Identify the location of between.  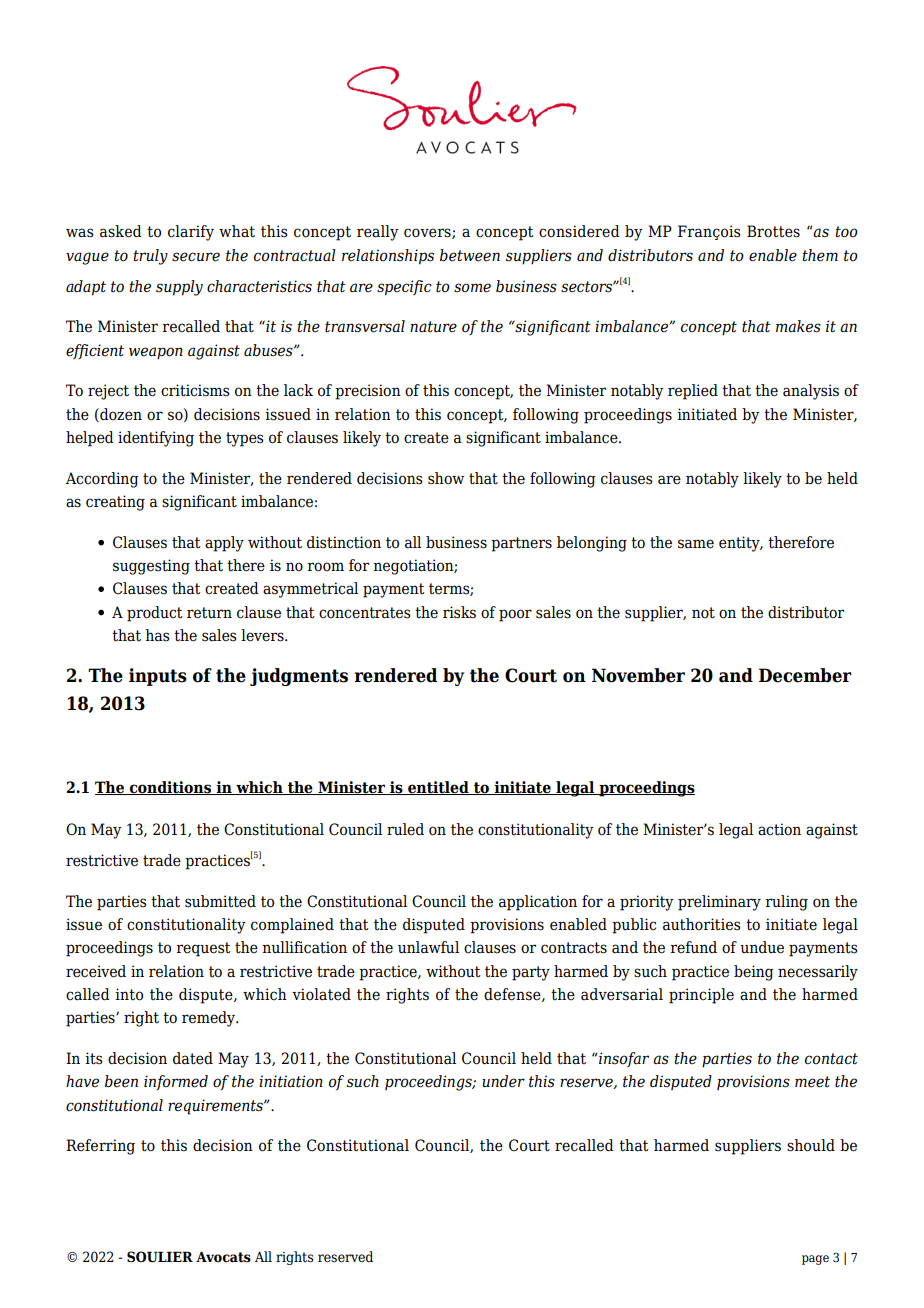
(470, 255).
